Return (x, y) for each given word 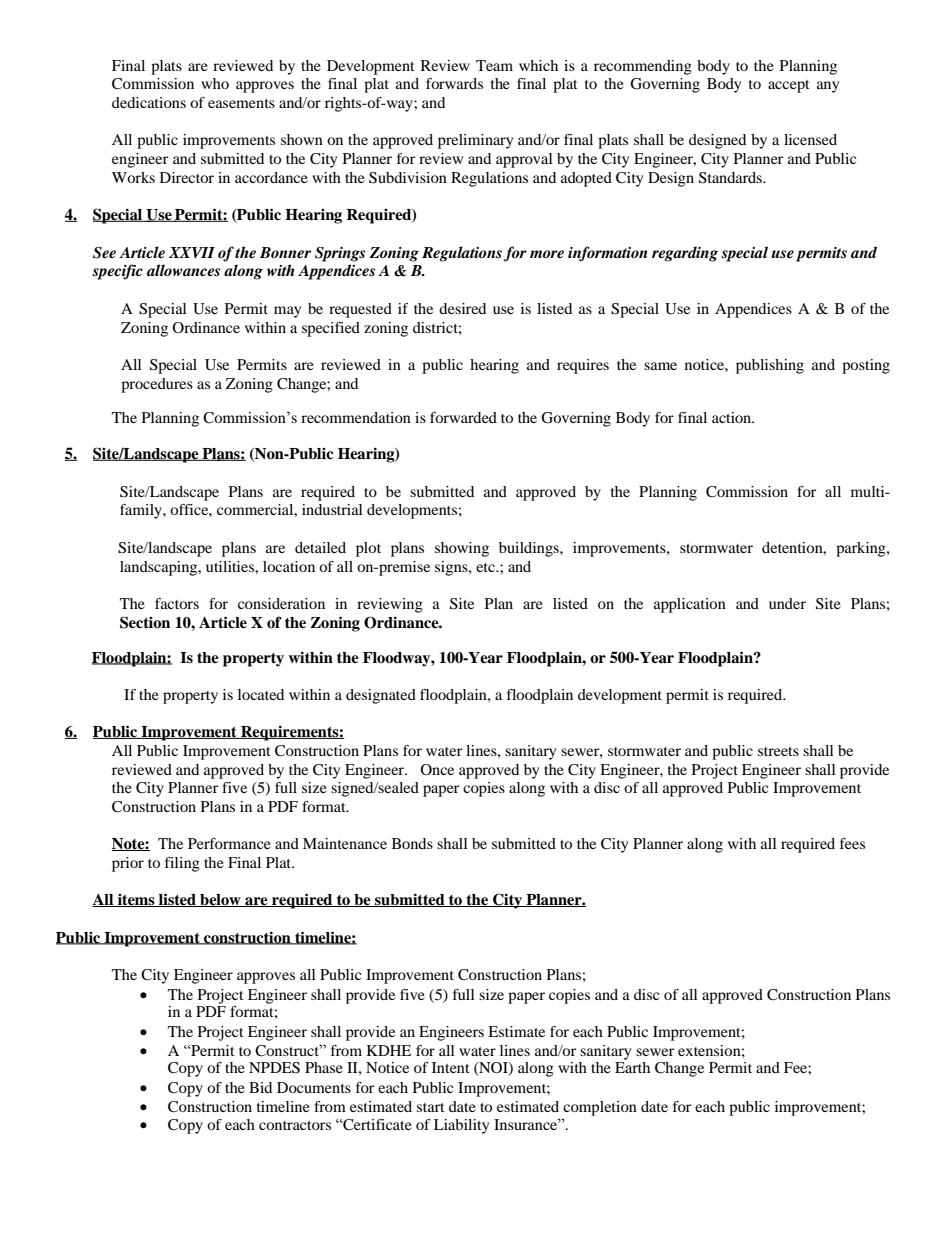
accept (789, 86)
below (220, 900)
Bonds (412, 843)
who (215, 83)
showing (462, 549)
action (733, 417)
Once (437, 769)
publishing (770, 366)
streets (778, 751)
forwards (454, 83)
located (261, 694)
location (289, 566)
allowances (183, 270)
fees (852, 843)
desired (462, 308)
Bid (260, 1087)
